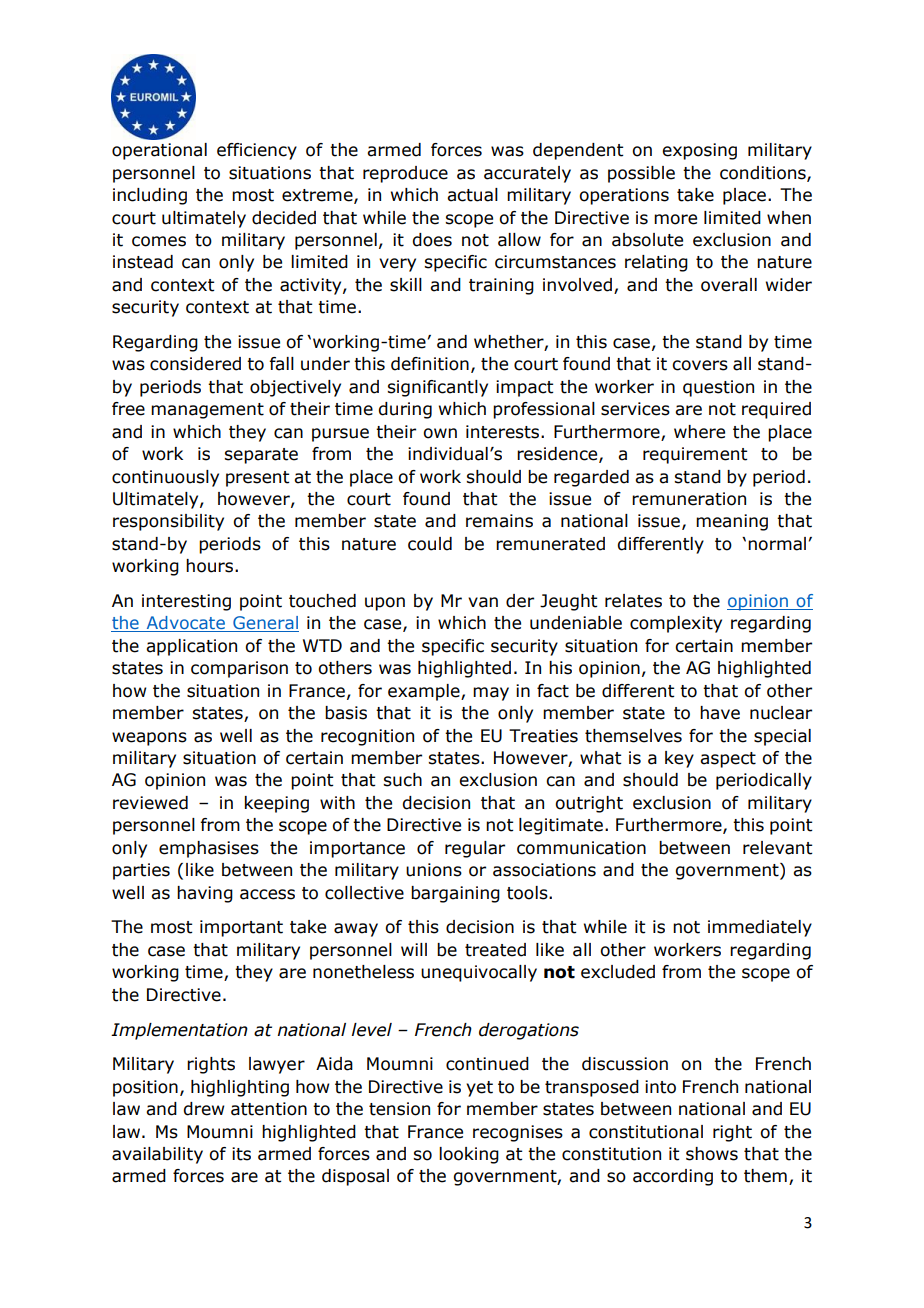 The height and width of the screenshot is (1308, 924). Describe the element at coordinates (712, 1154) in the screenshot. I see `shows` at that location.
